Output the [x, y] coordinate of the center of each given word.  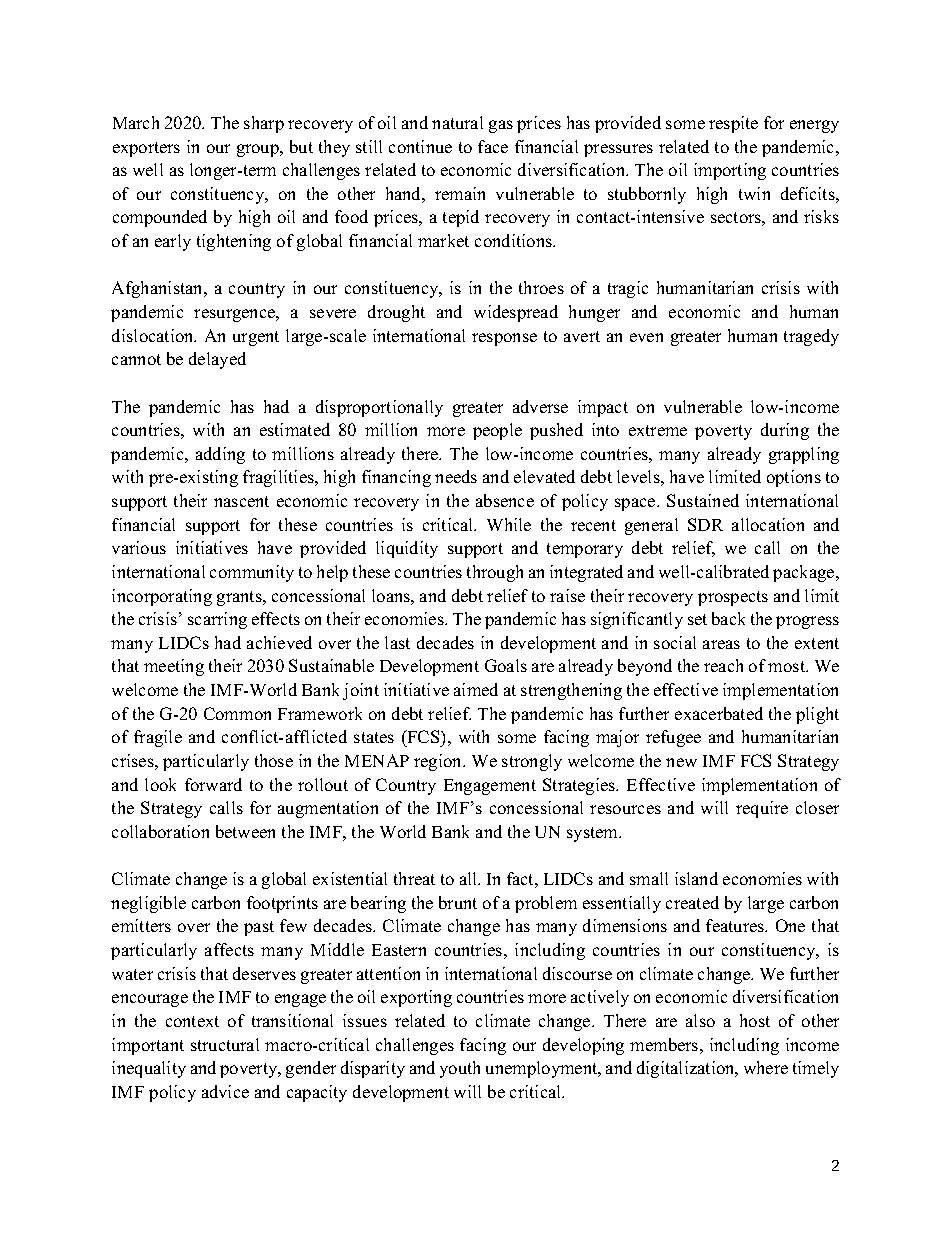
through [495, 573]
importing [730, 171]
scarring [217, 620]
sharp [264, 124]
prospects [733, 598]
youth [460, 1069]
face [493, 146]
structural [225, 1044]
